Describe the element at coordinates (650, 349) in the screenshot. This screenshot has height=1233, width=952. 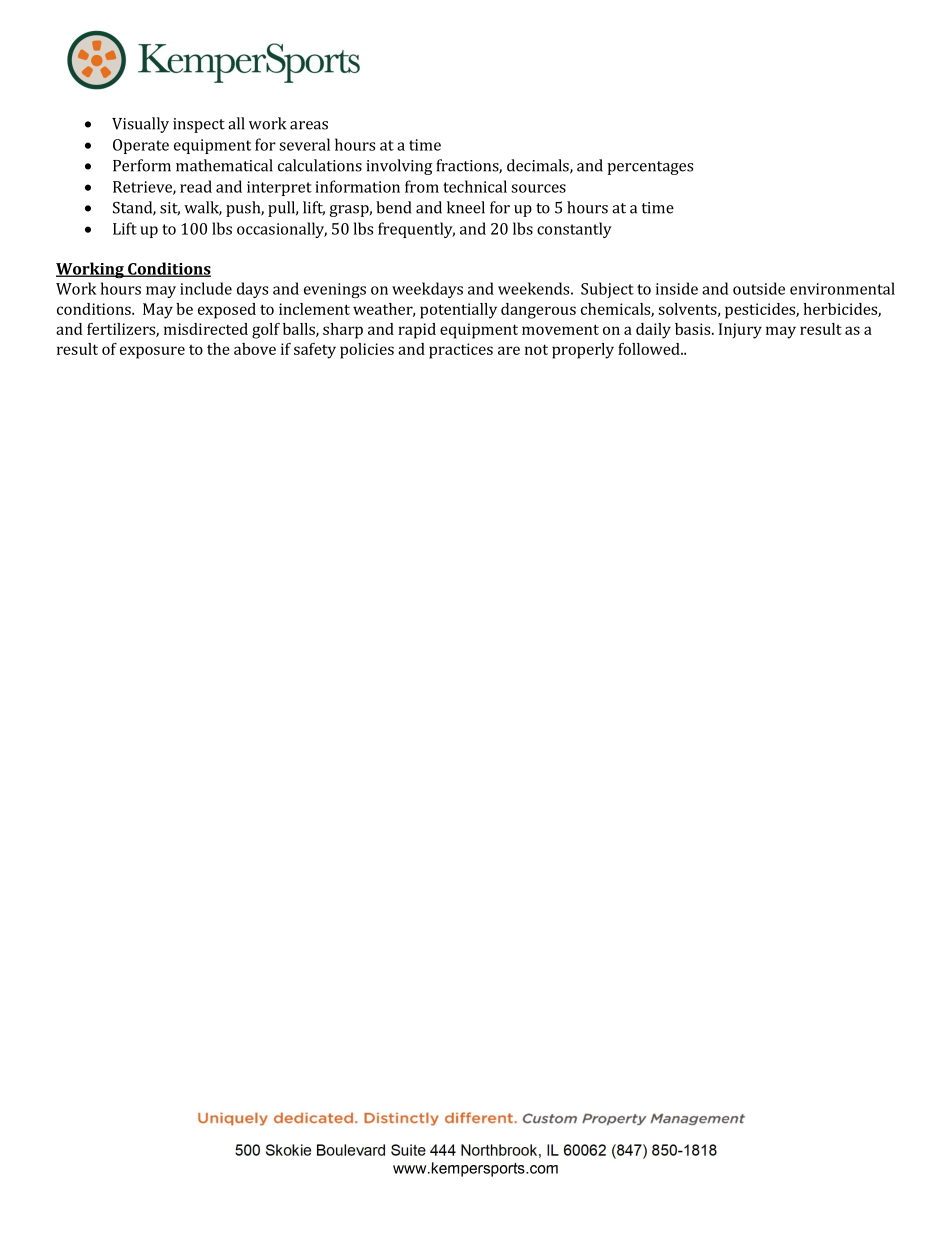
I see `followed` at that location.
